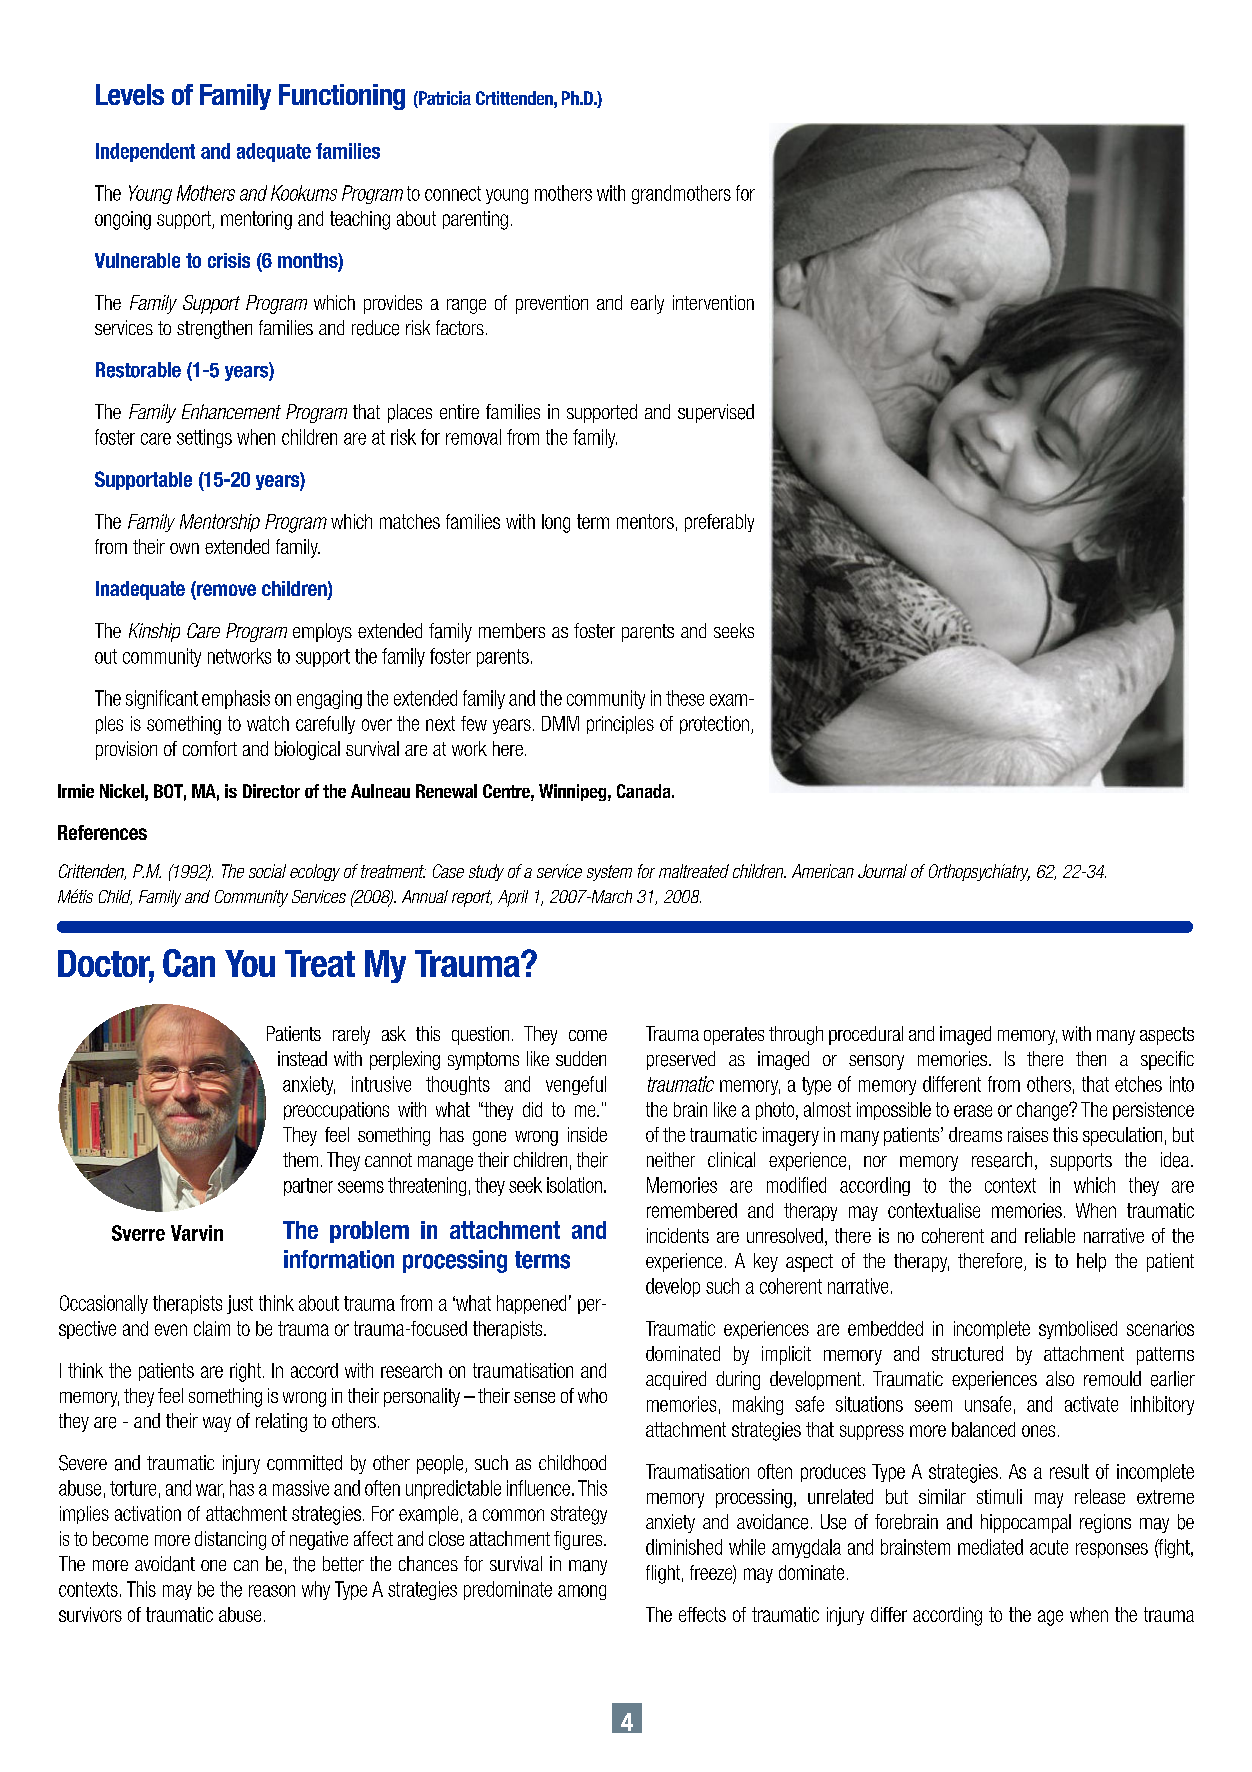 The image size is (1252, 1772). What do you see at coordinates (145, 152) in the image?
I see `Independent` at bounding box center [145, 152].
